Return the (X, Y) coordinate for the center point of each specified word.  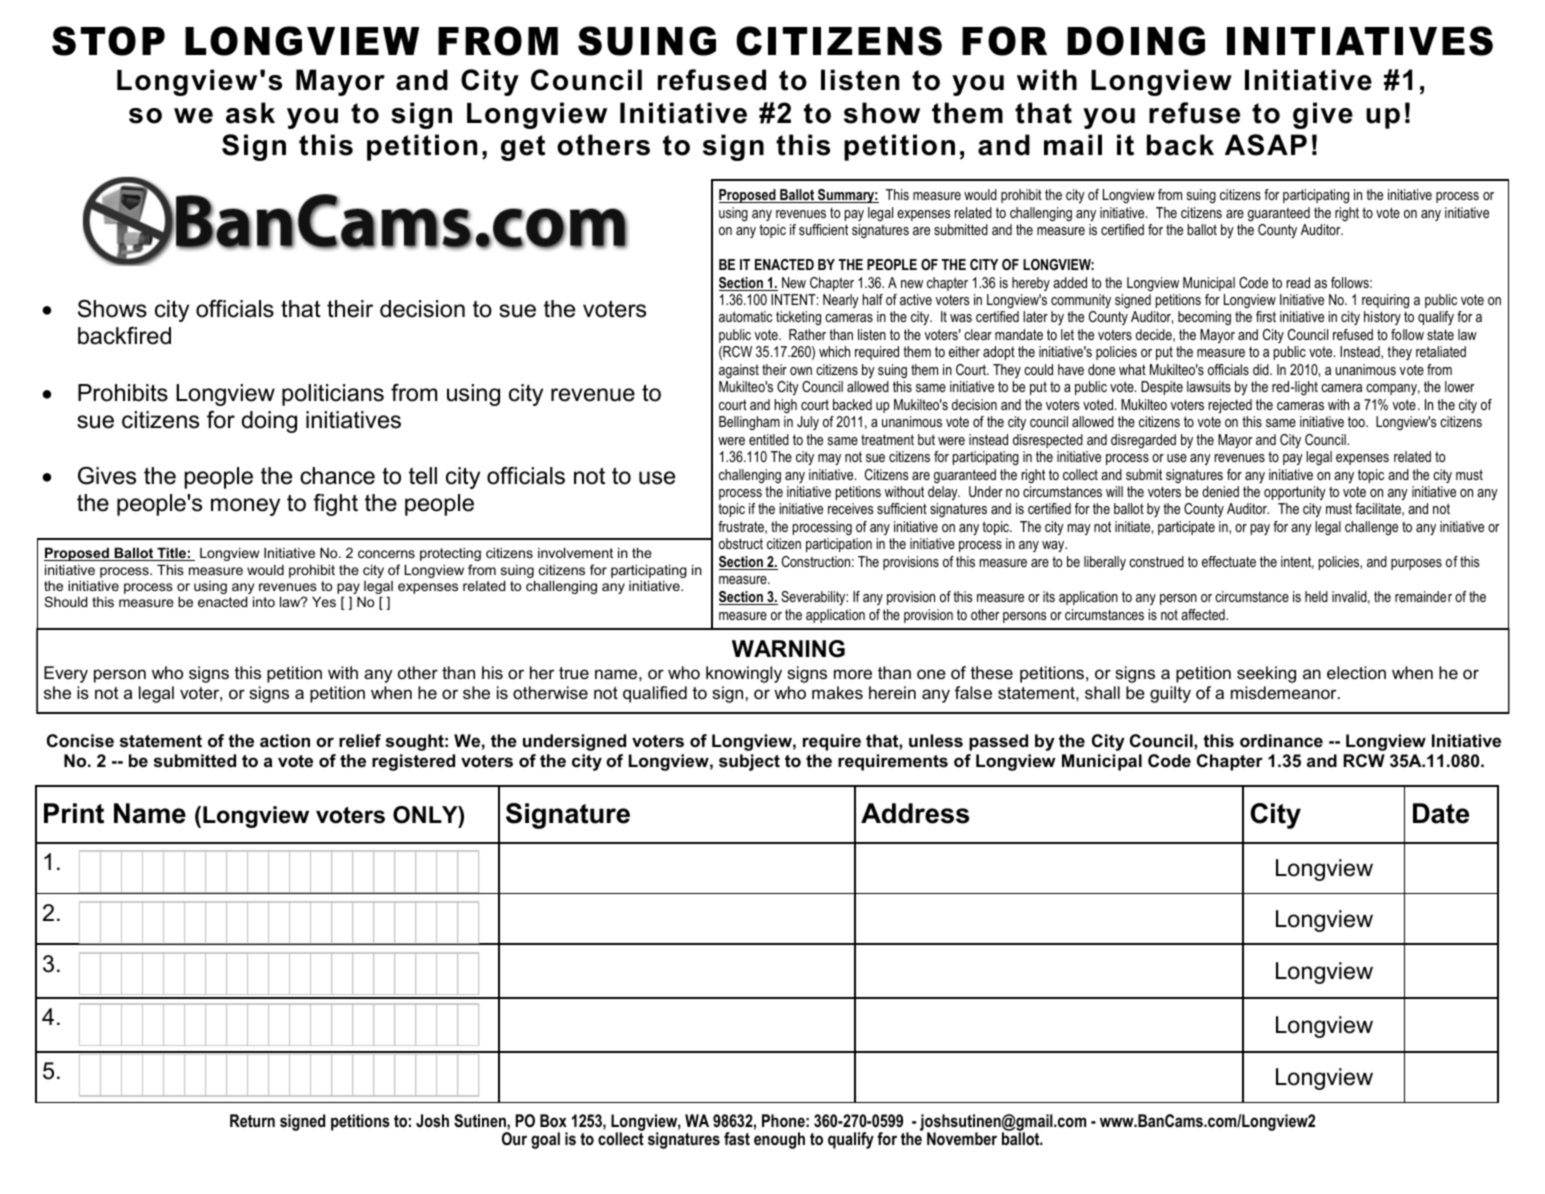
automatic (746, 316)
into (264, 601)
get (523, 148)
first (1266, 316)
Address (915, 813)
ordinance (1281, 741)
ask (250, 113)
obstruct (741, 543)
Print (74, 813)
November (962, 1138)
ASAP (1266, 145)
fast (737, 1138)
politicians (333, 395)
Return (252, 1120)
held (1316, 596)
